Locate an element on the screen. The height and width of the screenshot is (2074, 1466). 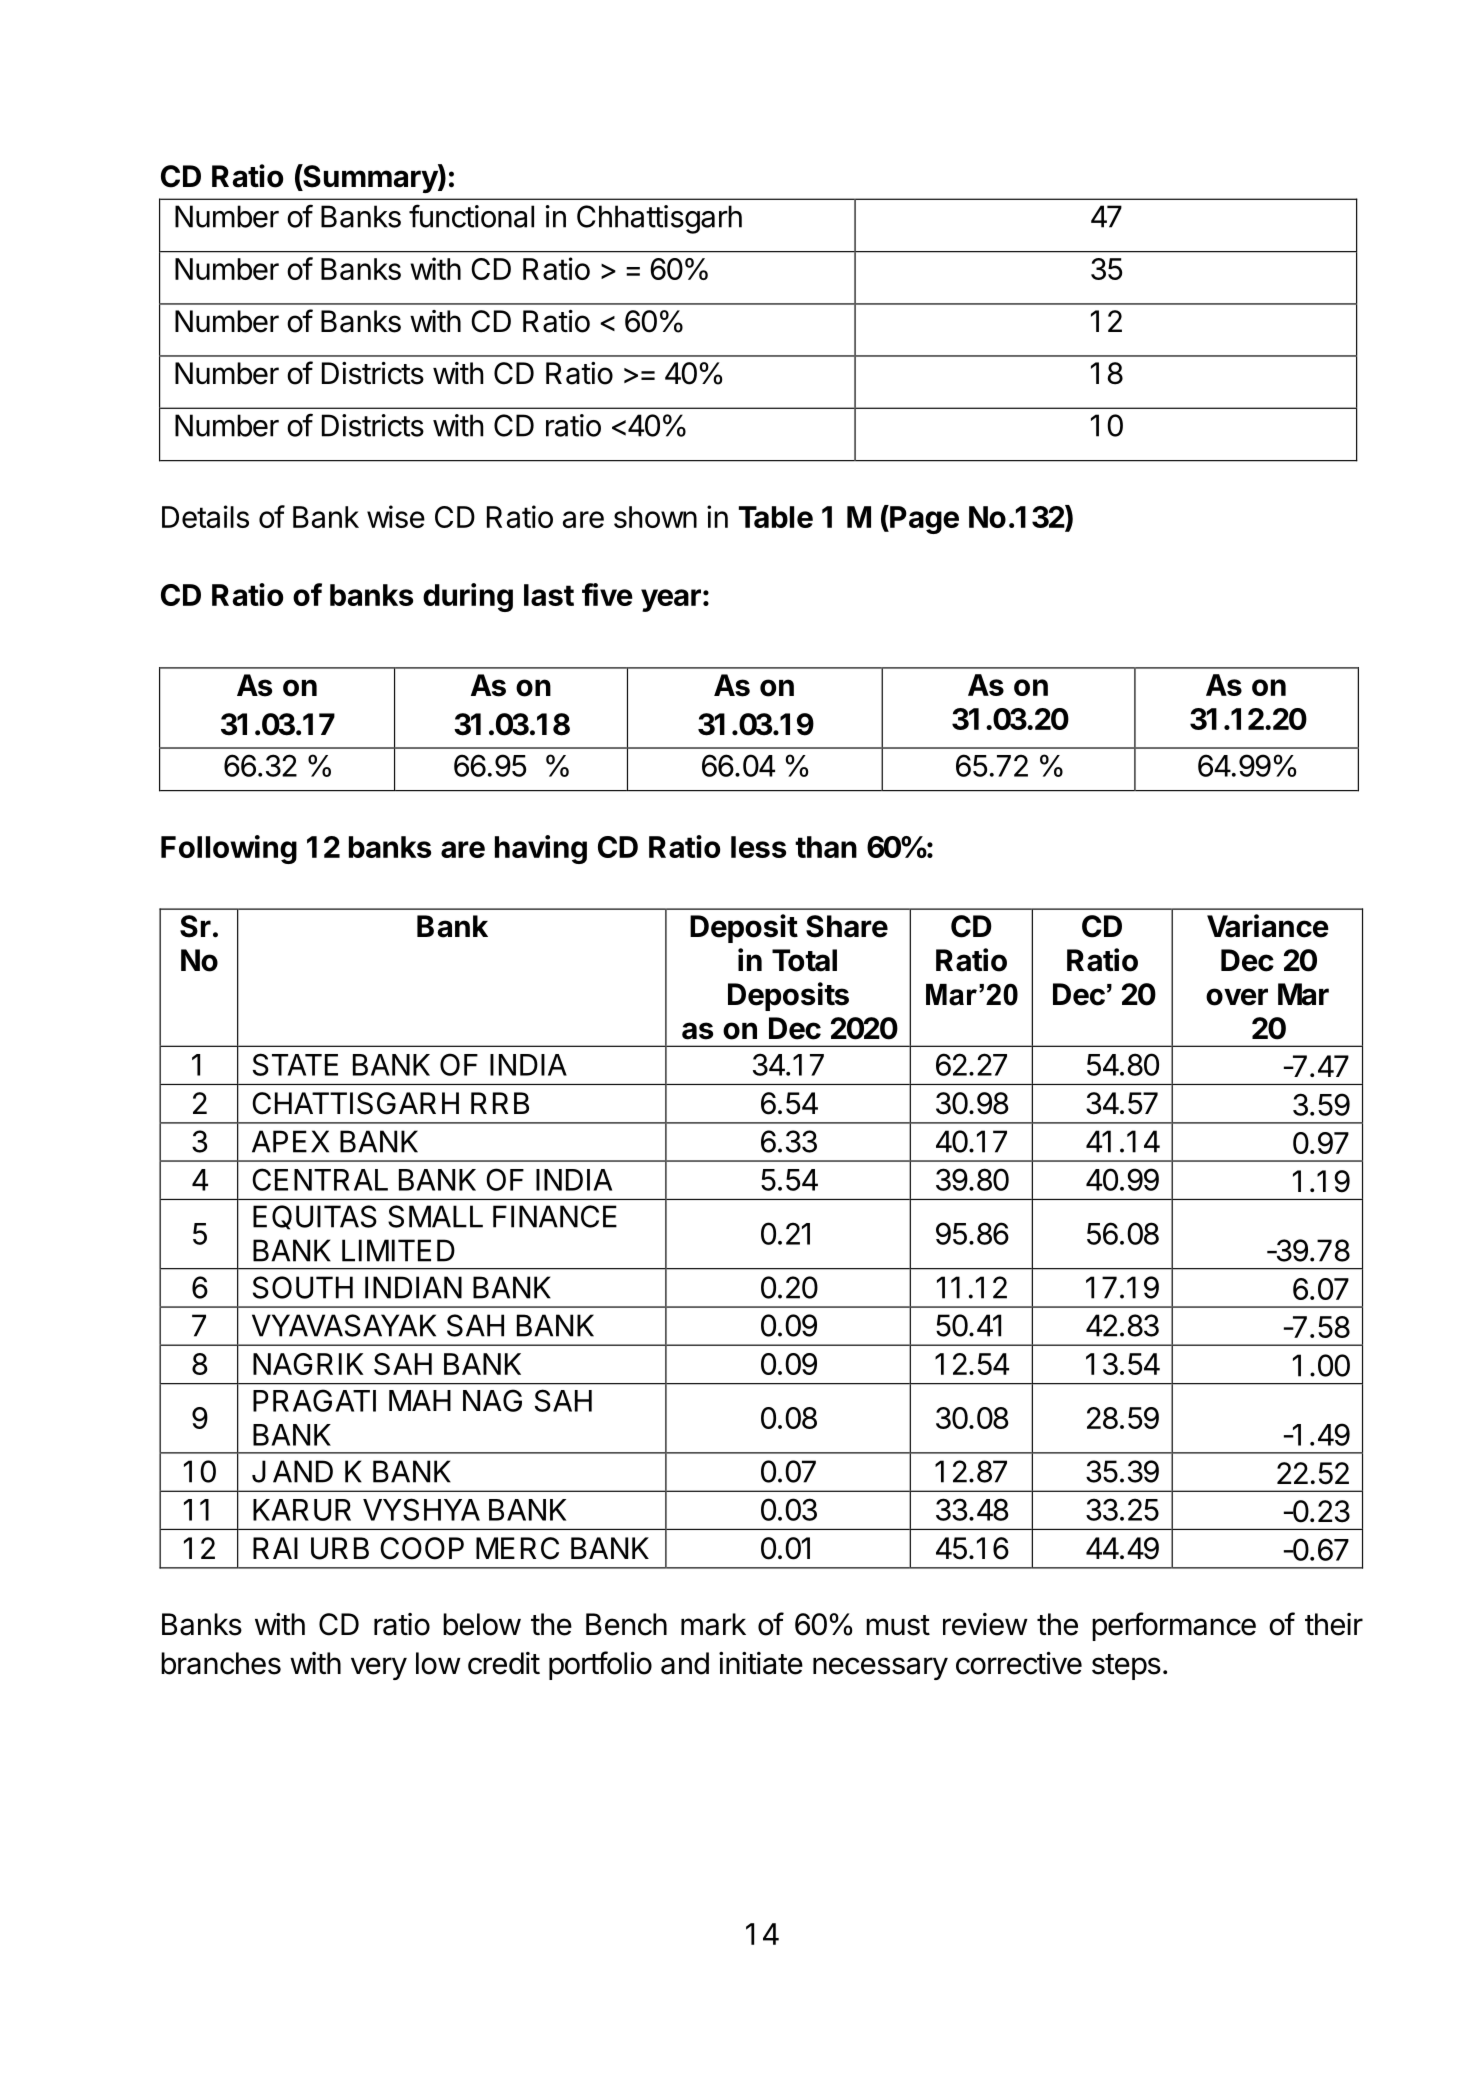
Variance is located at coordinates (1268, 926).
